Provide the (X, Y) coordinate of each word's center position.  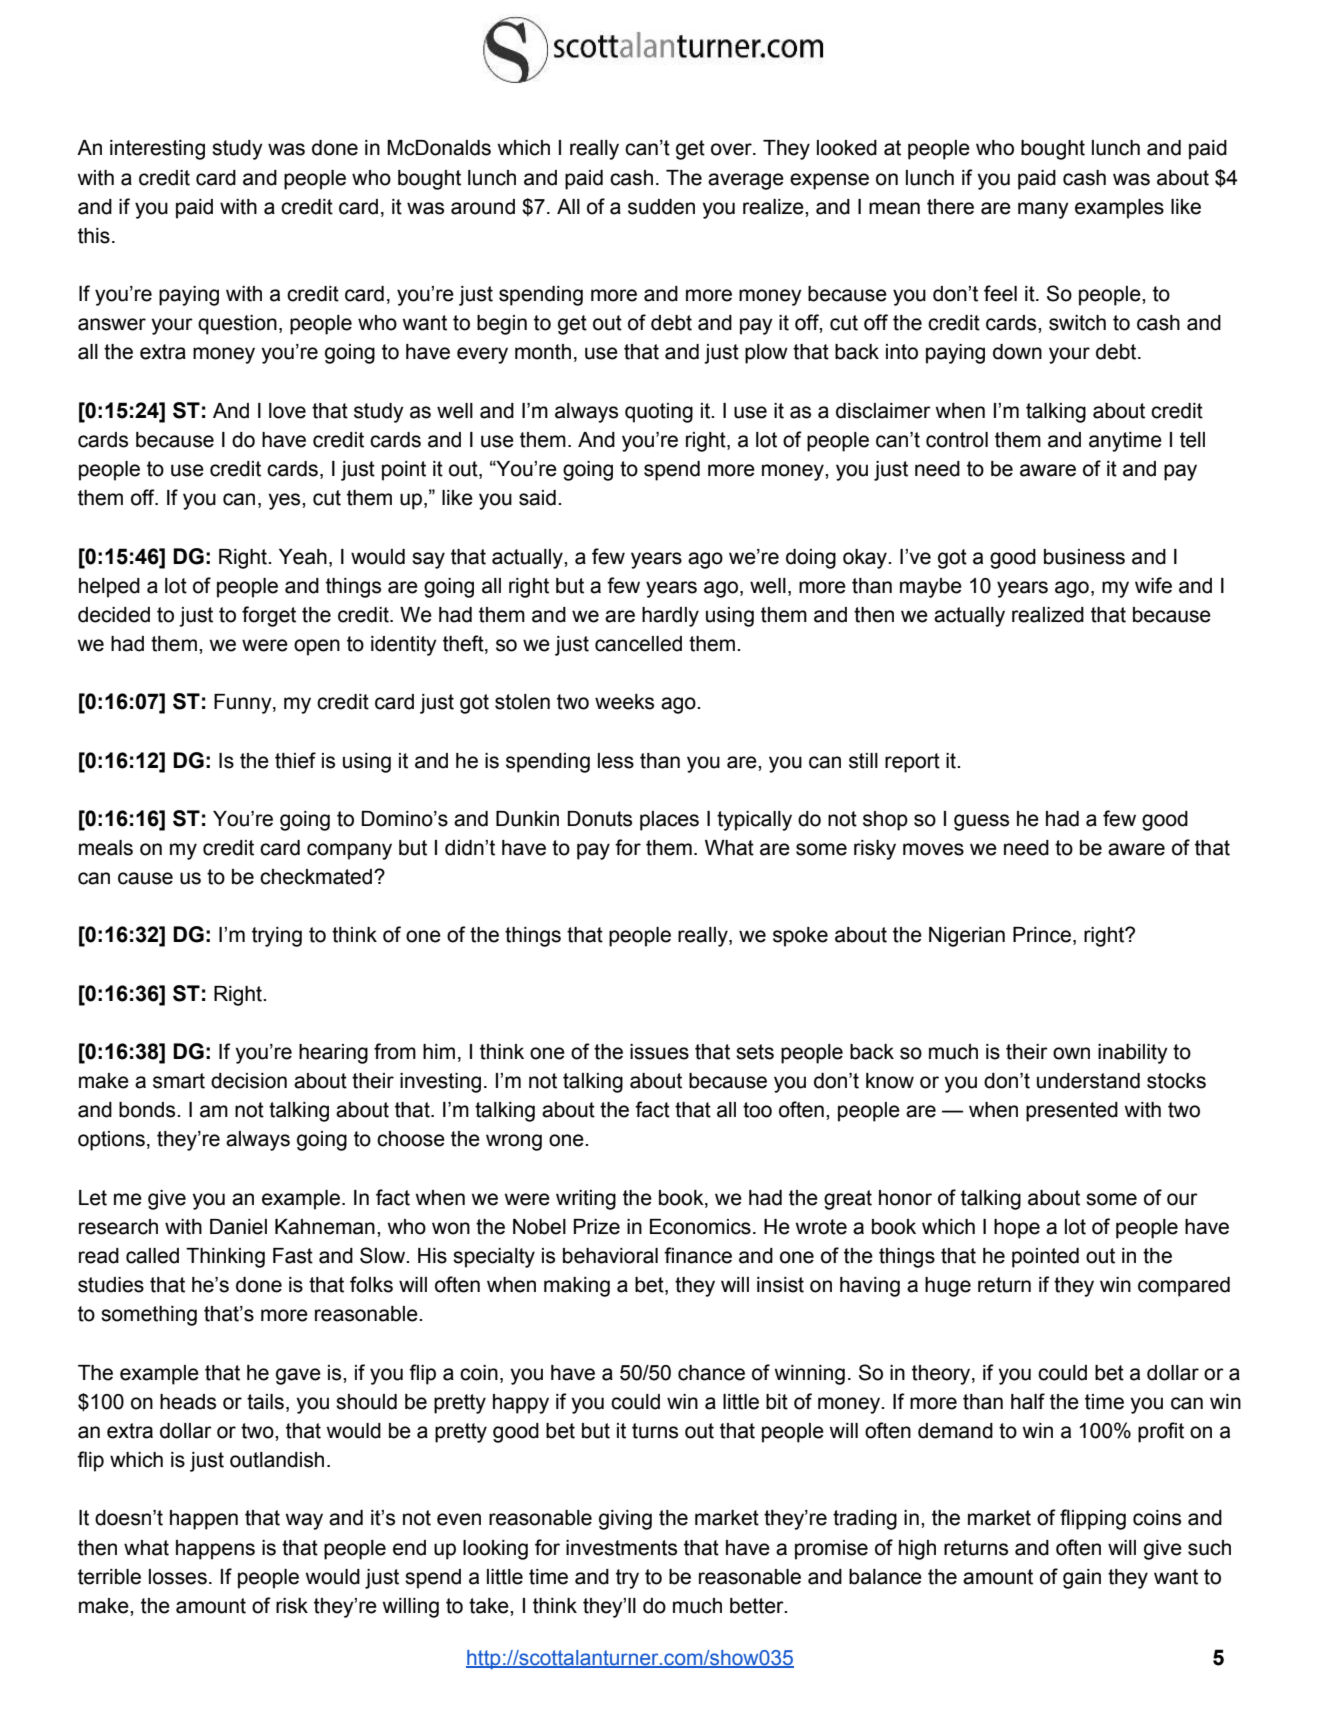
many (1043, 210)
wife (1153, 585)
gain (1082, 1579)
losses (178, 1577)
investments (621, 1548)
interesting (157, 150)
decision (249, 1081)
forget (269, 616)
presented (1072, 1112)
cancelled (638, 644)
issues (659, 1052)
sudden (661, 207)
